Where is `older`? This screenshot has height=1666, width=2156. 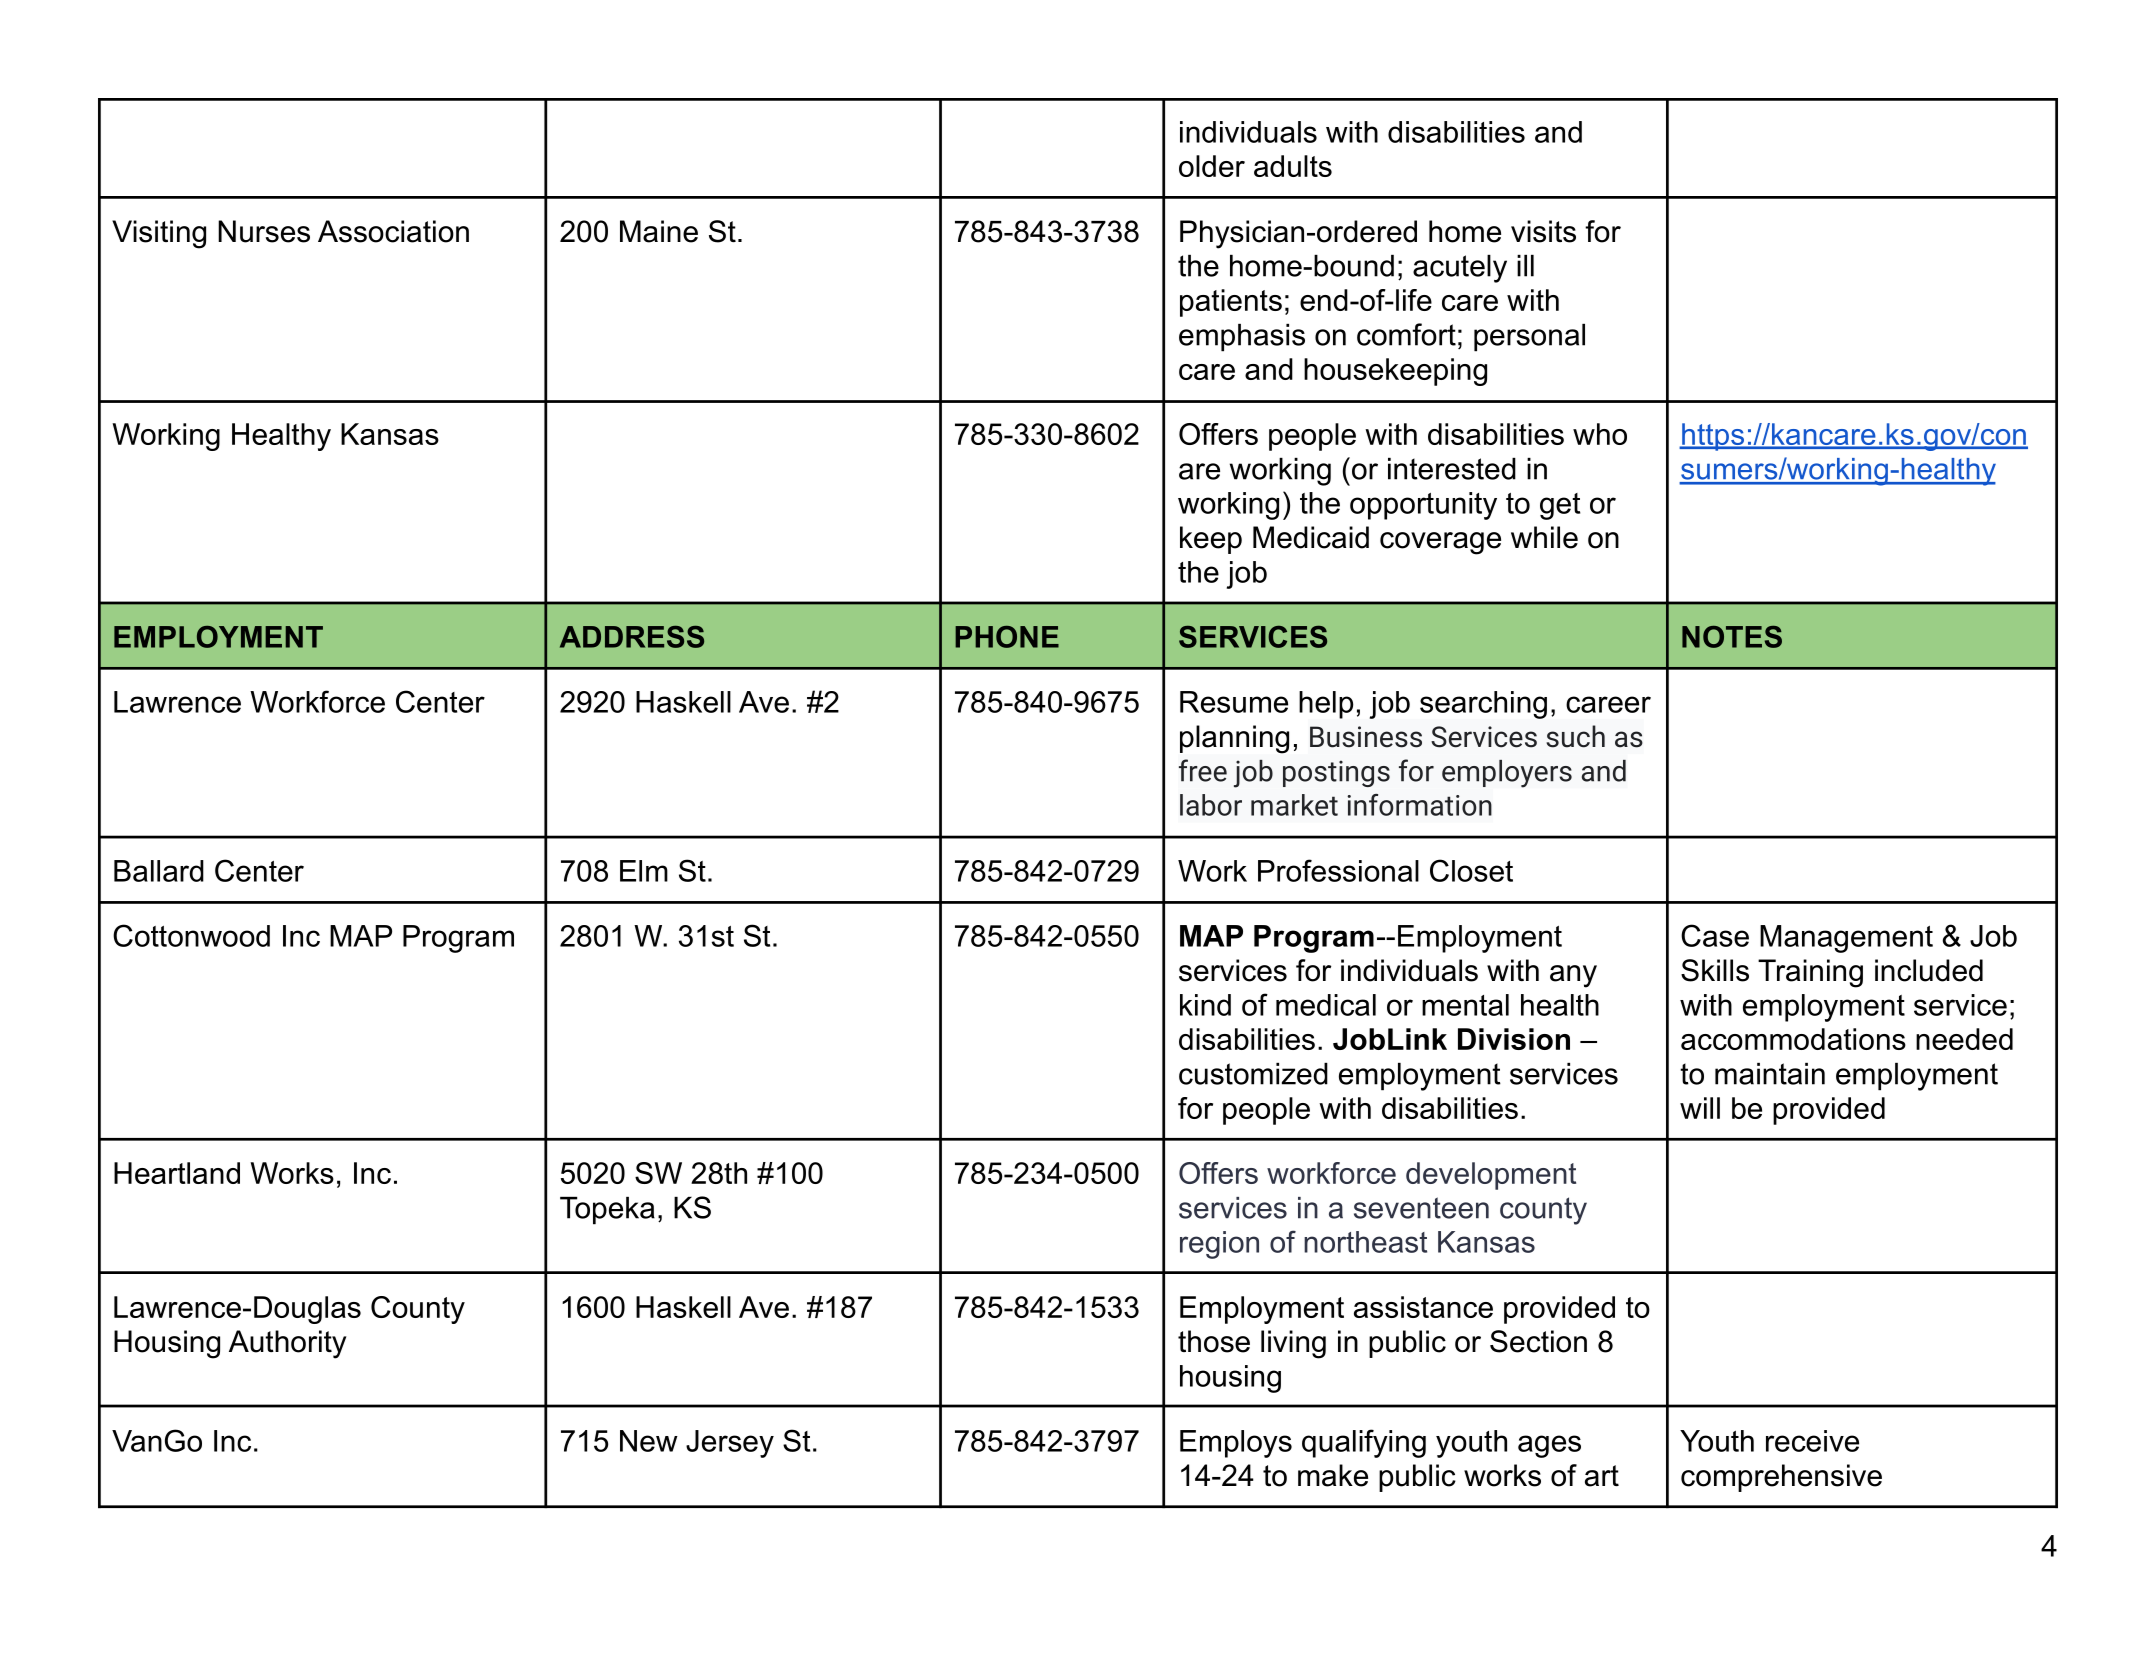 older is located at coordinates (1212, 166).
